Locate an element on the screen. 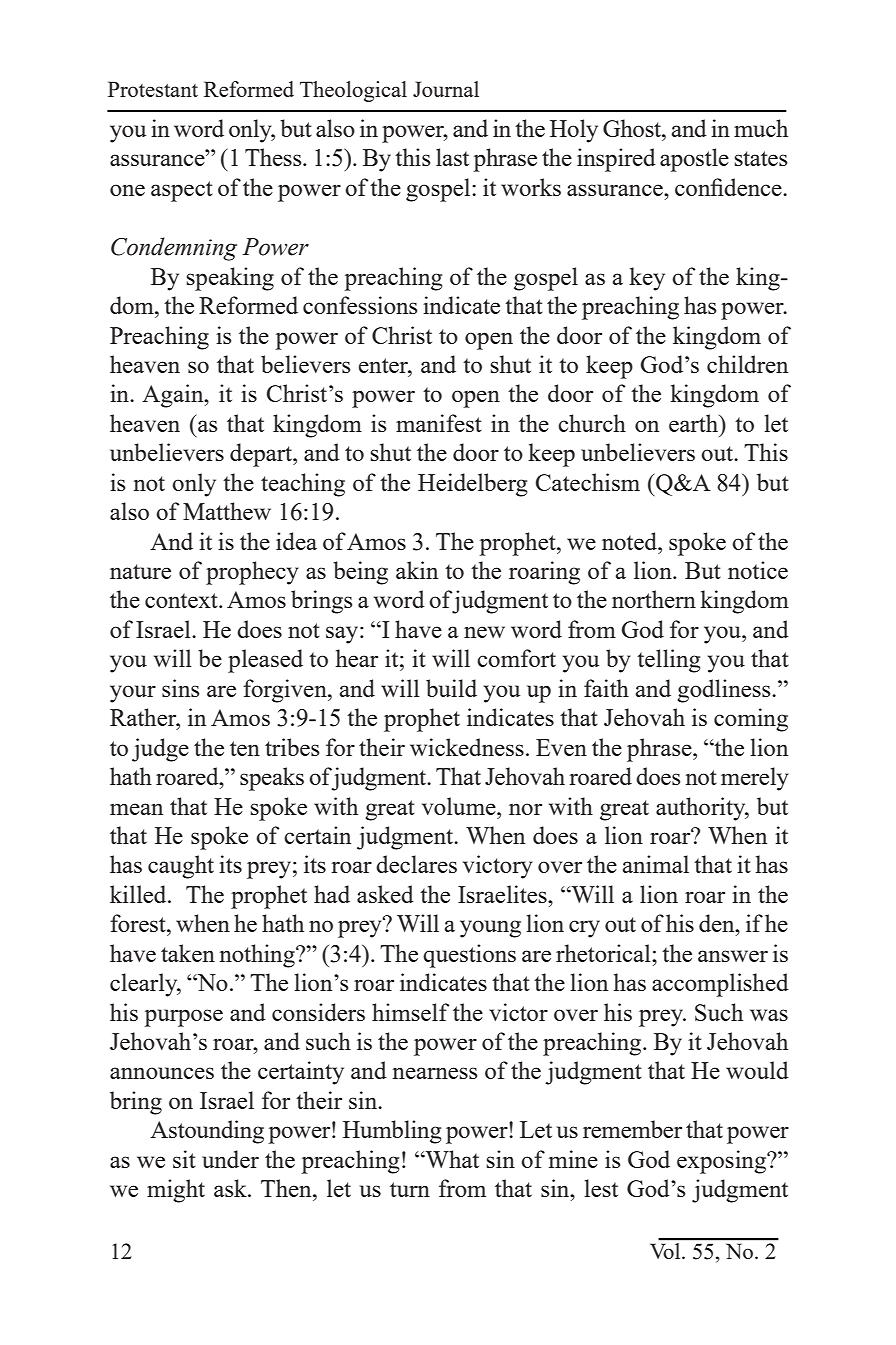 The height and width of the screenshot is (1345, 896). manifest is located at coordinates (439, 423).
